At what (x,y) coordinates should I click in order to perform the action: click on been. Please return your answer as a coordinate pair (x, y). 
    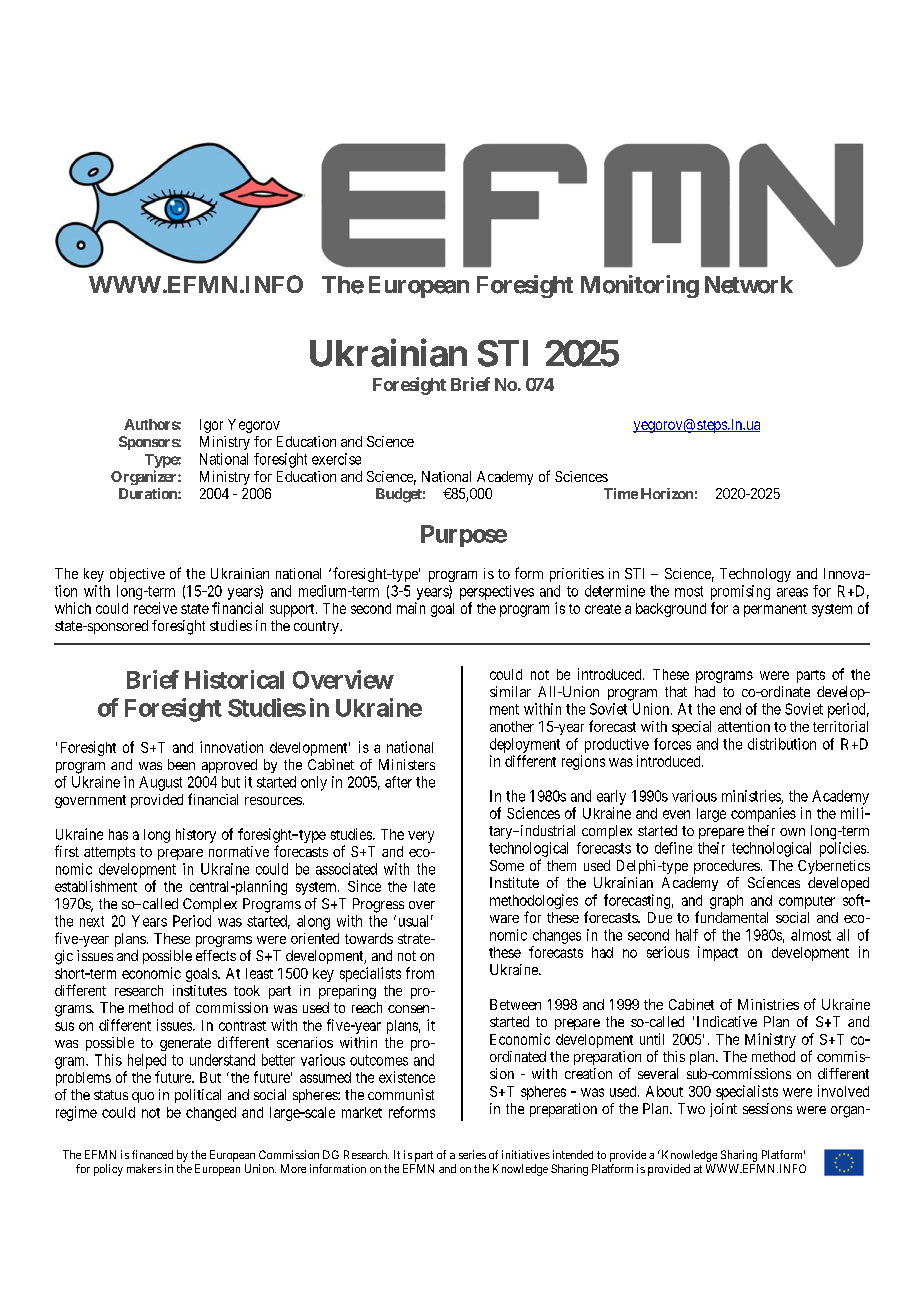
    Looking at the image, I should click on (181, 764).
